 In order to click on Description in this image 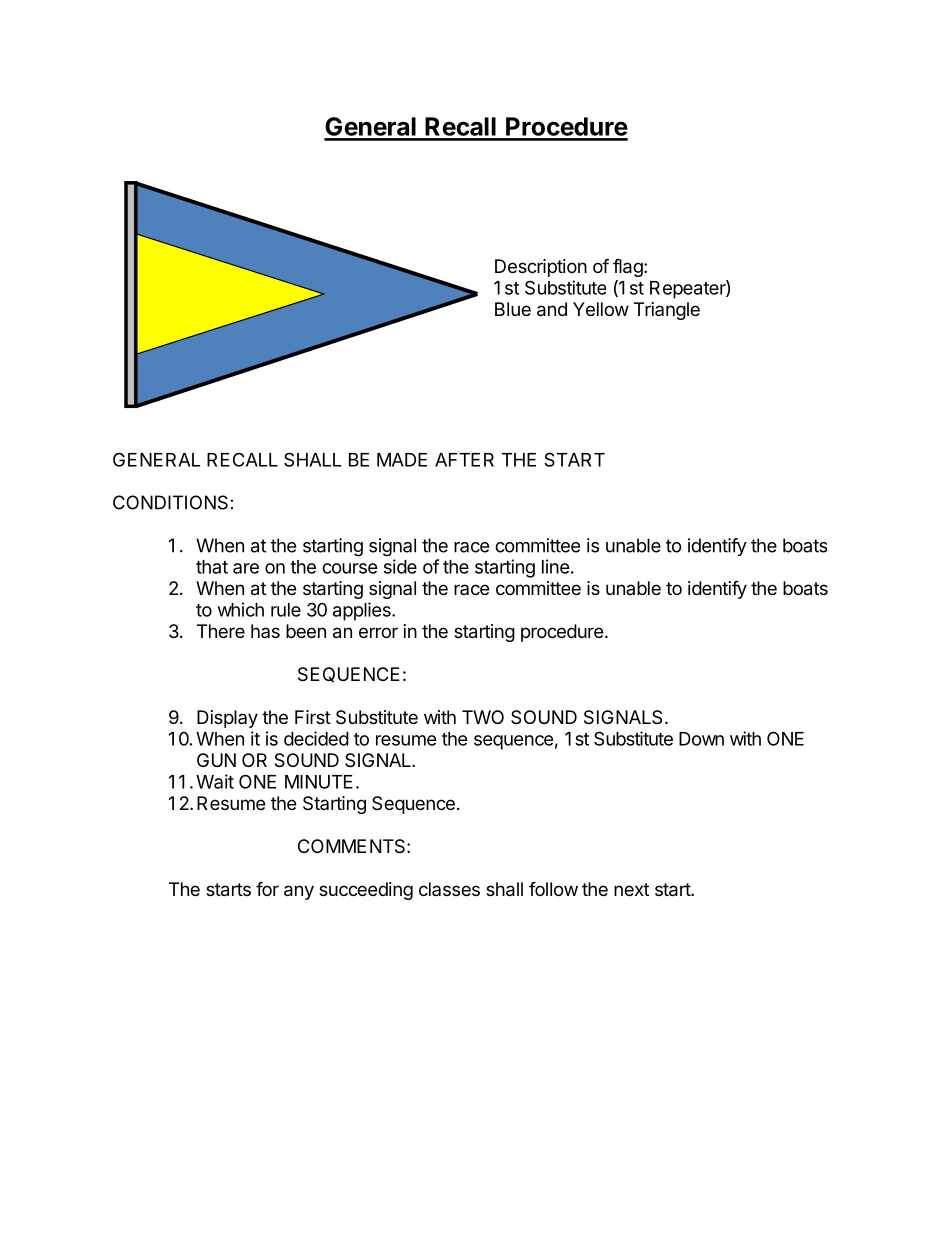, I will do `click(541, 268)`.
